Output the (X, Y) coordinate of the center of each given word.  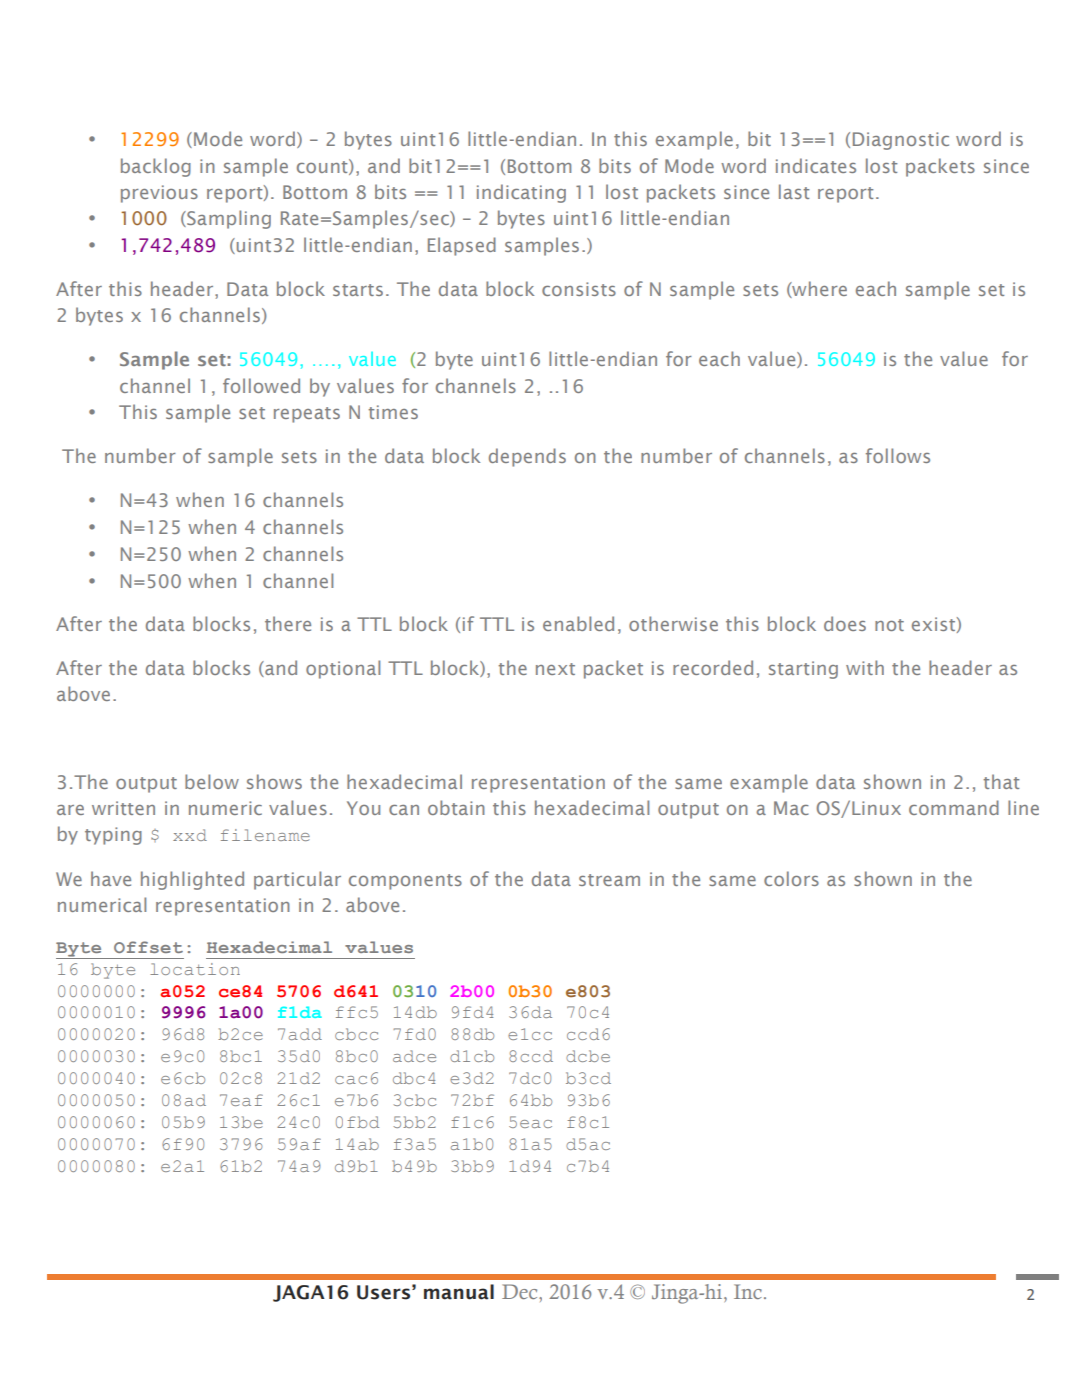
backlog (156, 167)
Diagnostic (901, 141)
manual (459, 1292)
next (555, 669)
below (212, 781)
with (865, 667)
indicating (521, 193)
